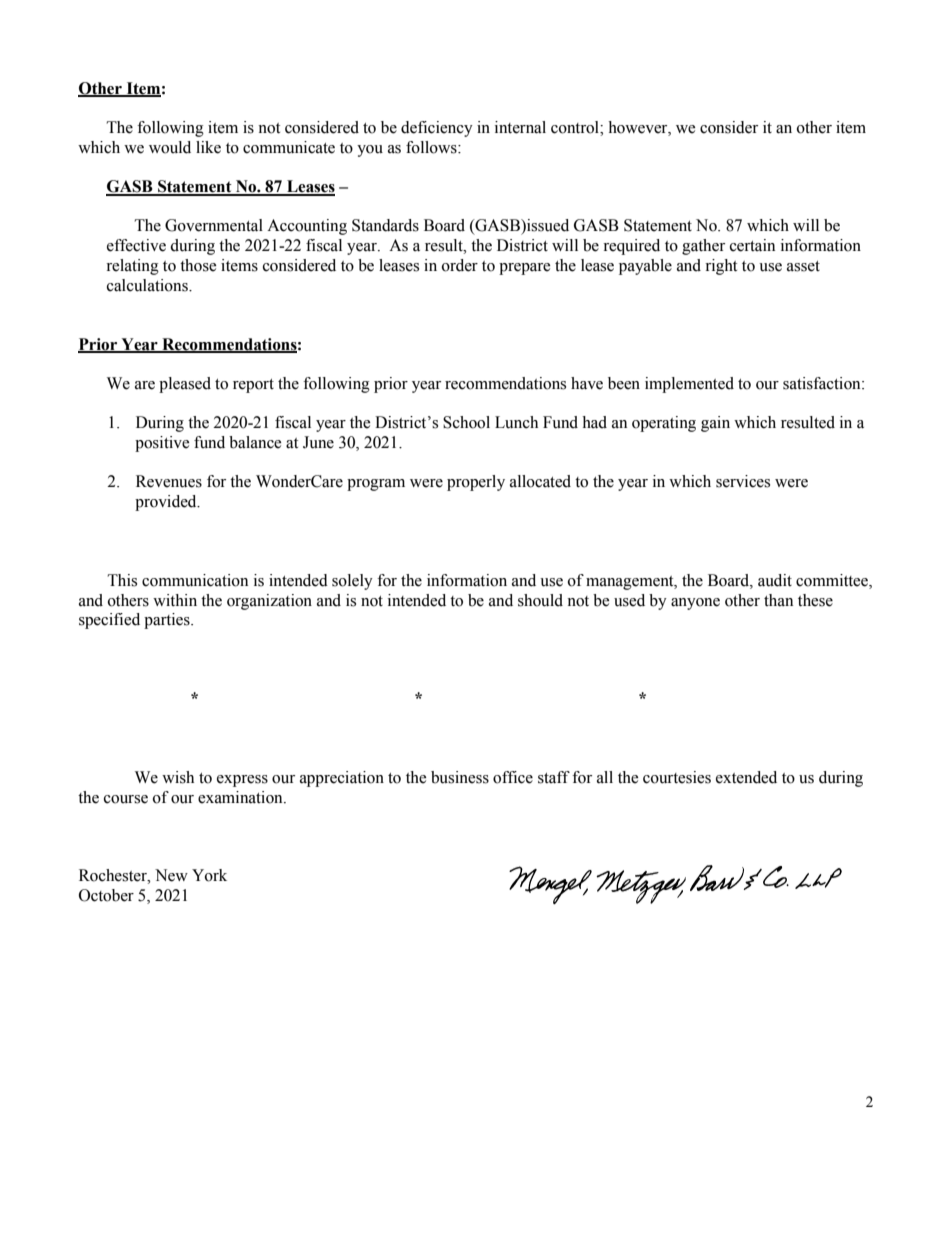 This screenshot has width=952, height=1233. I want to click on School, so click(466, 422).
